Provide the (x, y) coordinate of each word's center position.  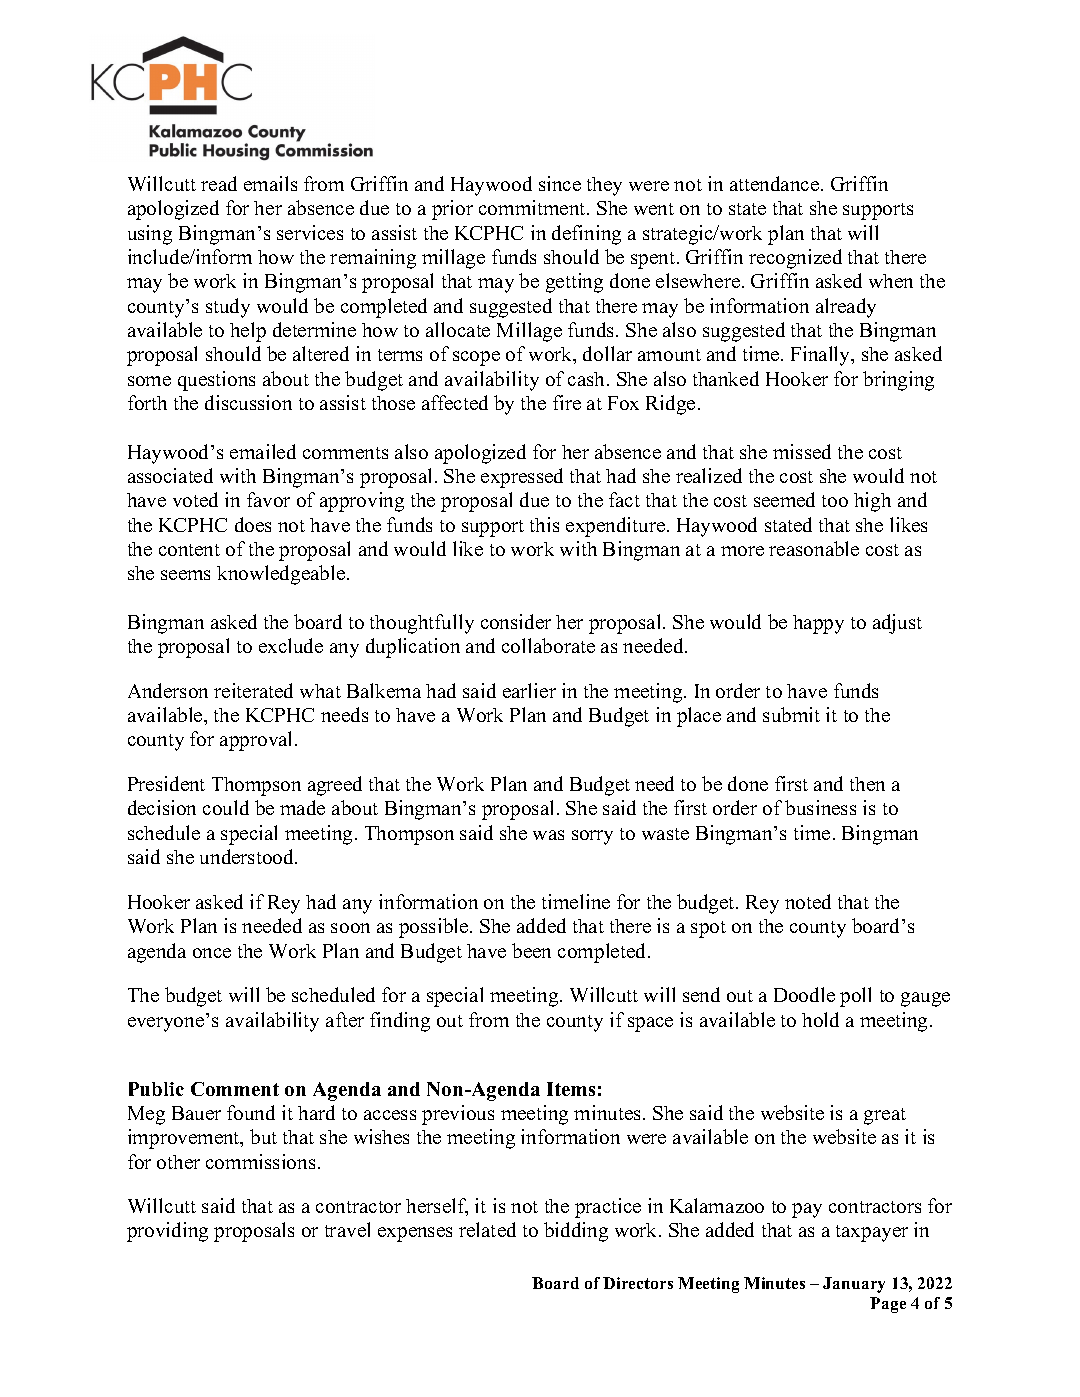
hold (820, 1019)
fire (567, 402)
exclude (291, 645)
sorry (592, 837)
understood (248, 856)
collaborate (548, 645)
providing (167, 1232)
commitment (533, 207)
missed (802, 451)
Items (571, 1089)
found (251, 1112)
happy (818, 624)
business (820, 807)
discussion (248, 402)
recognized (795, 259)
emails (270, 183)
